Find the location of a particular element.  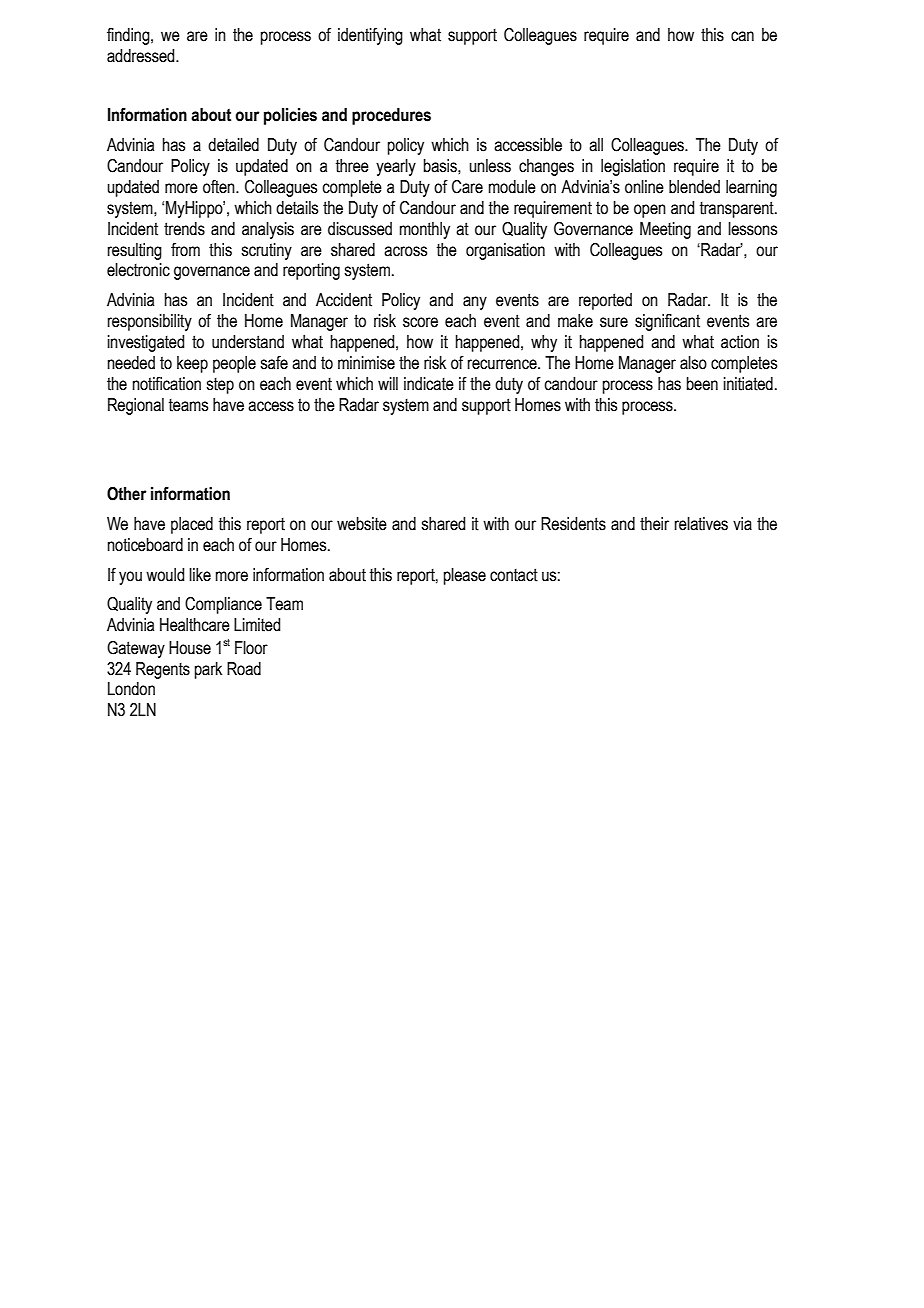

from is located at coordinates (185, 250).
